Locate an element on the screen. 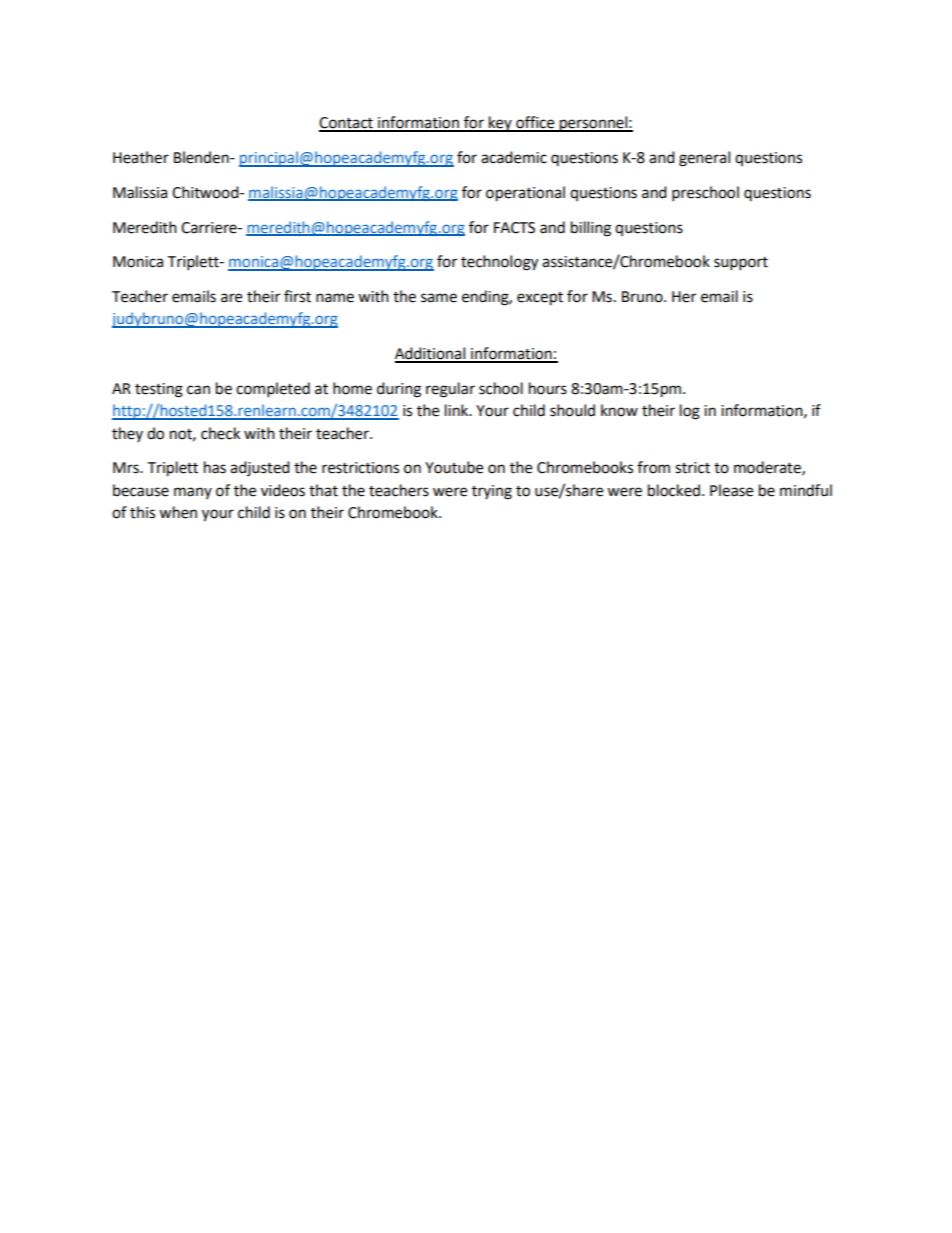 Image resolution: width=952 pixels, height=1233 pixels. many is located at coordinates (193, 493).
